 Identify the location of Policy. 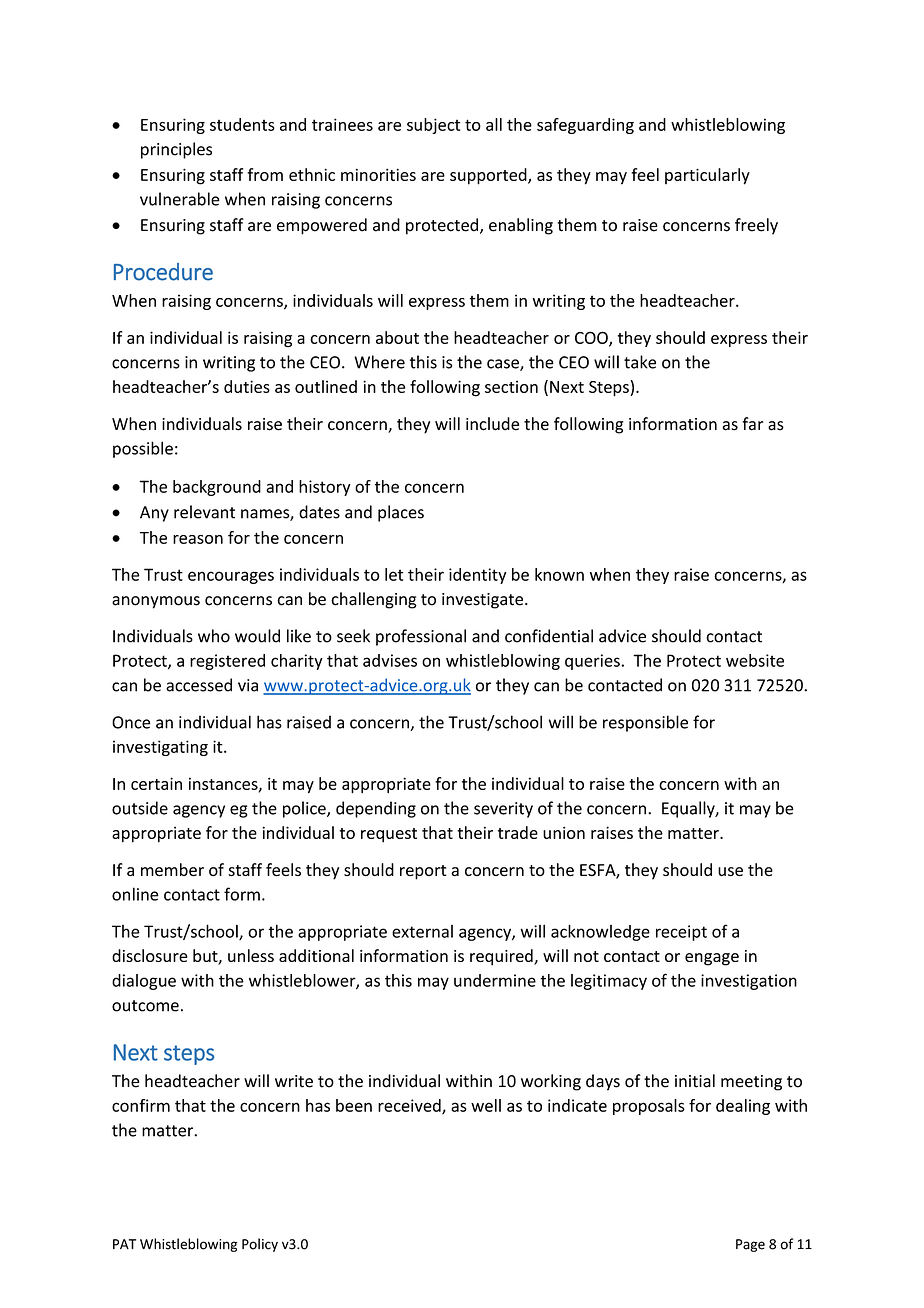
(260, 1245).
